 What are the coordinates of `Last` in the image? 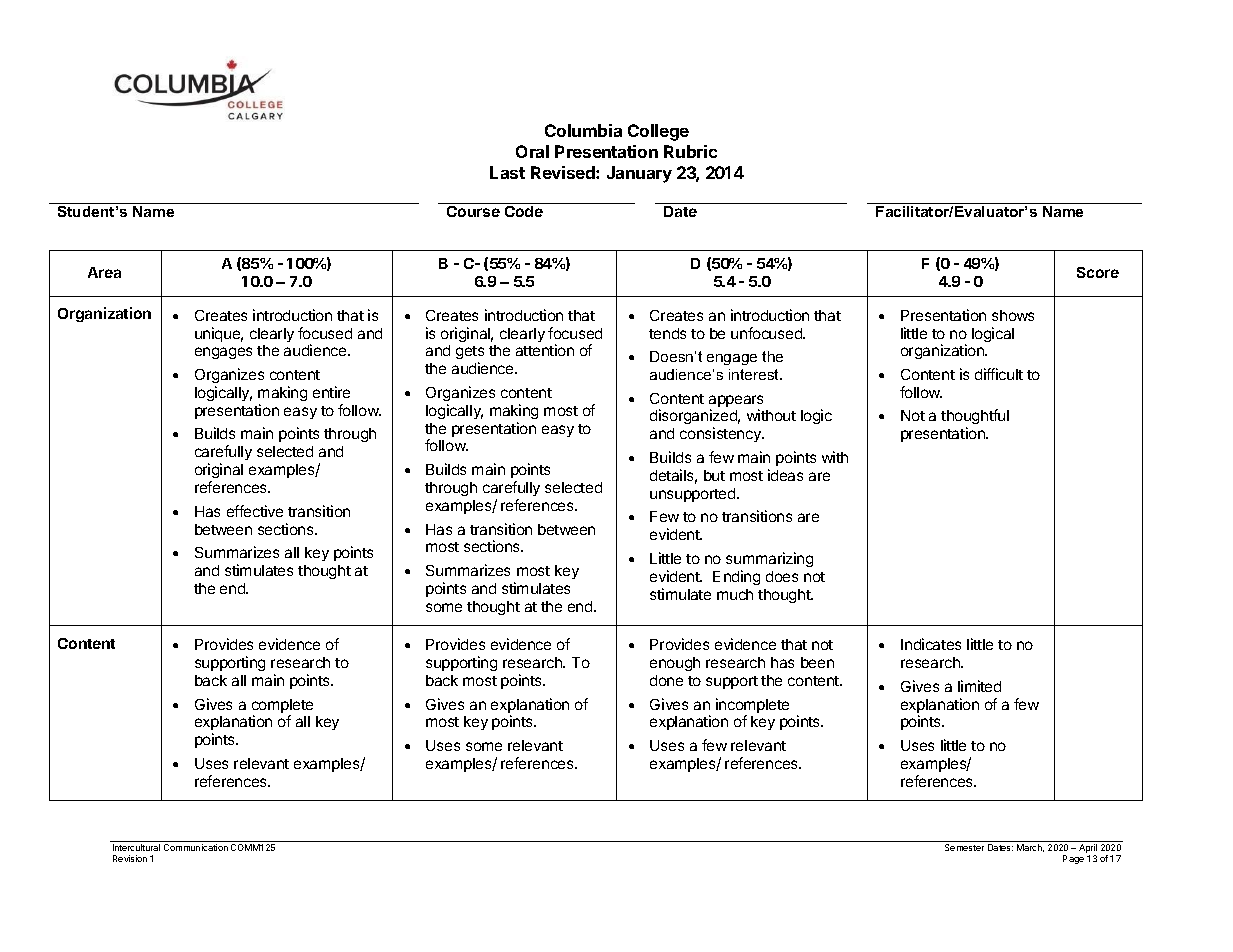 It's located at (507, 172).
